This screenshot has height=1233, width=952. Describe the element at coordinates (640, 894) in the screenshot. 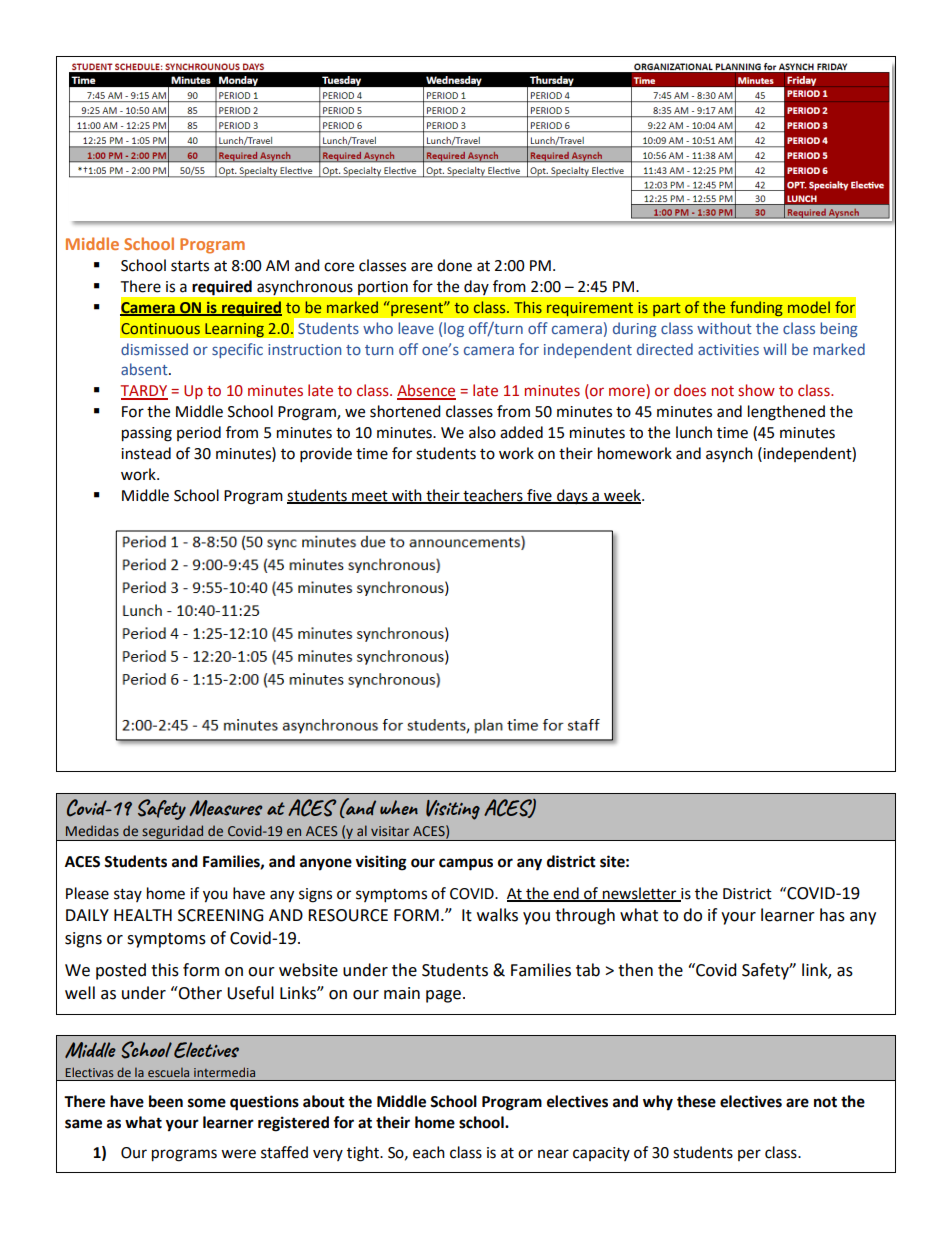

I see `newsletter` at that location.
